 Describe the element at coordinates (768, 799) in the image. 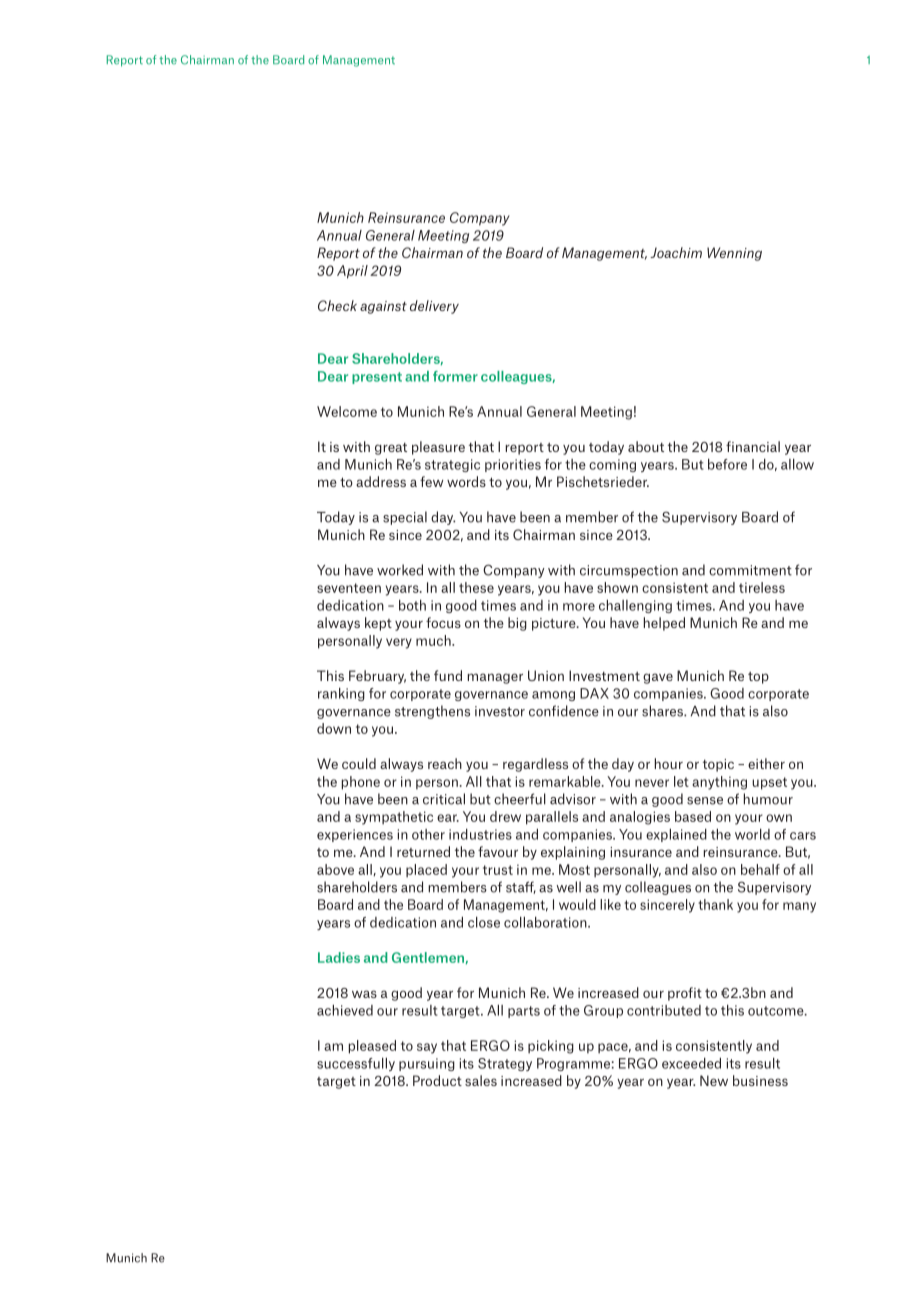

I see `humour` at that location.
